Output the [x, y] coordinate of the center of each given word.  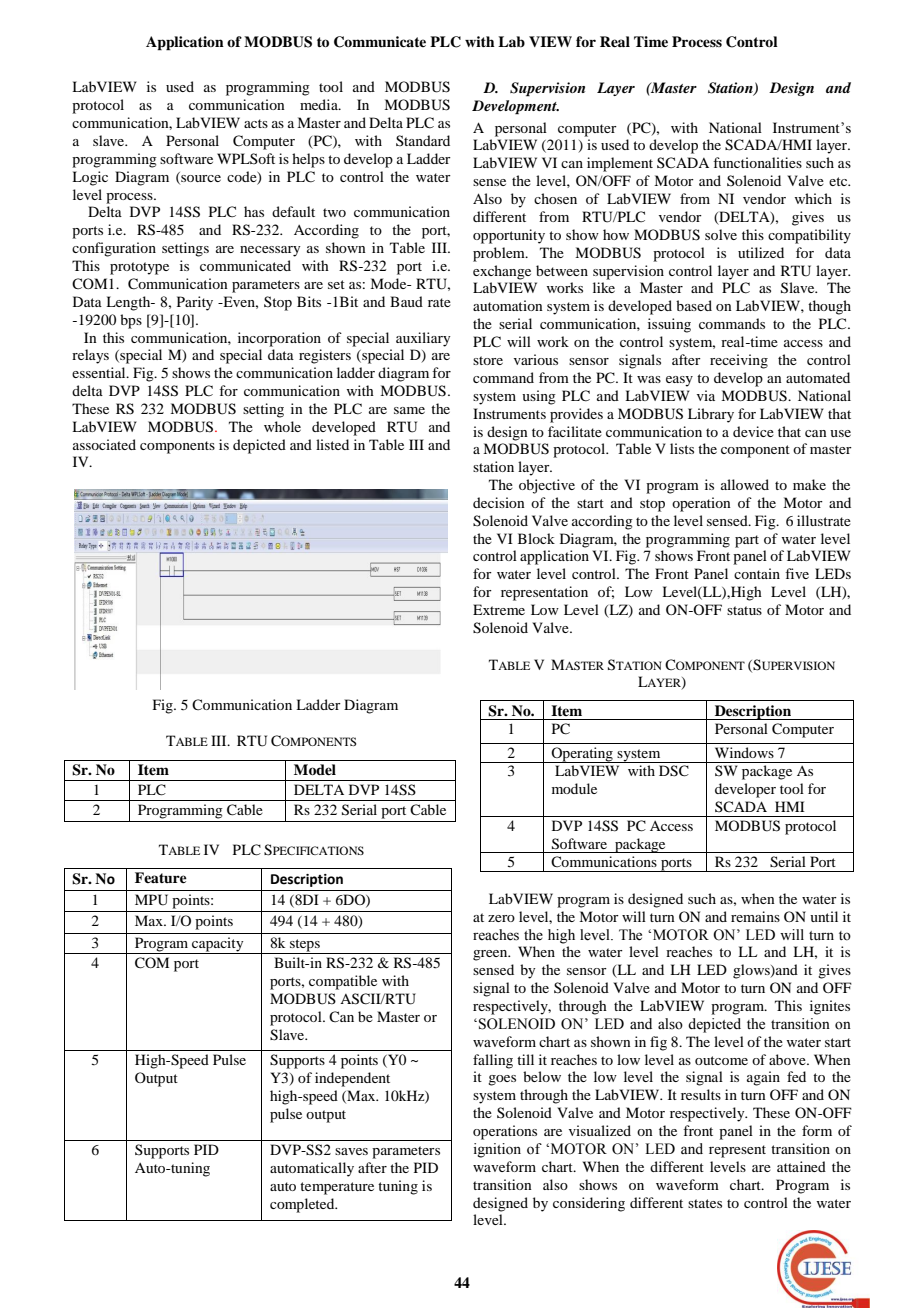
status [744, 610]
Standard [423, 140]
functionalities [757, 162]
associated [104, 444]
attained [801, 1166]
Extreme [499, 609]
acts [256, 123]
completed [303, 1205]
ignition [497, 1150]
